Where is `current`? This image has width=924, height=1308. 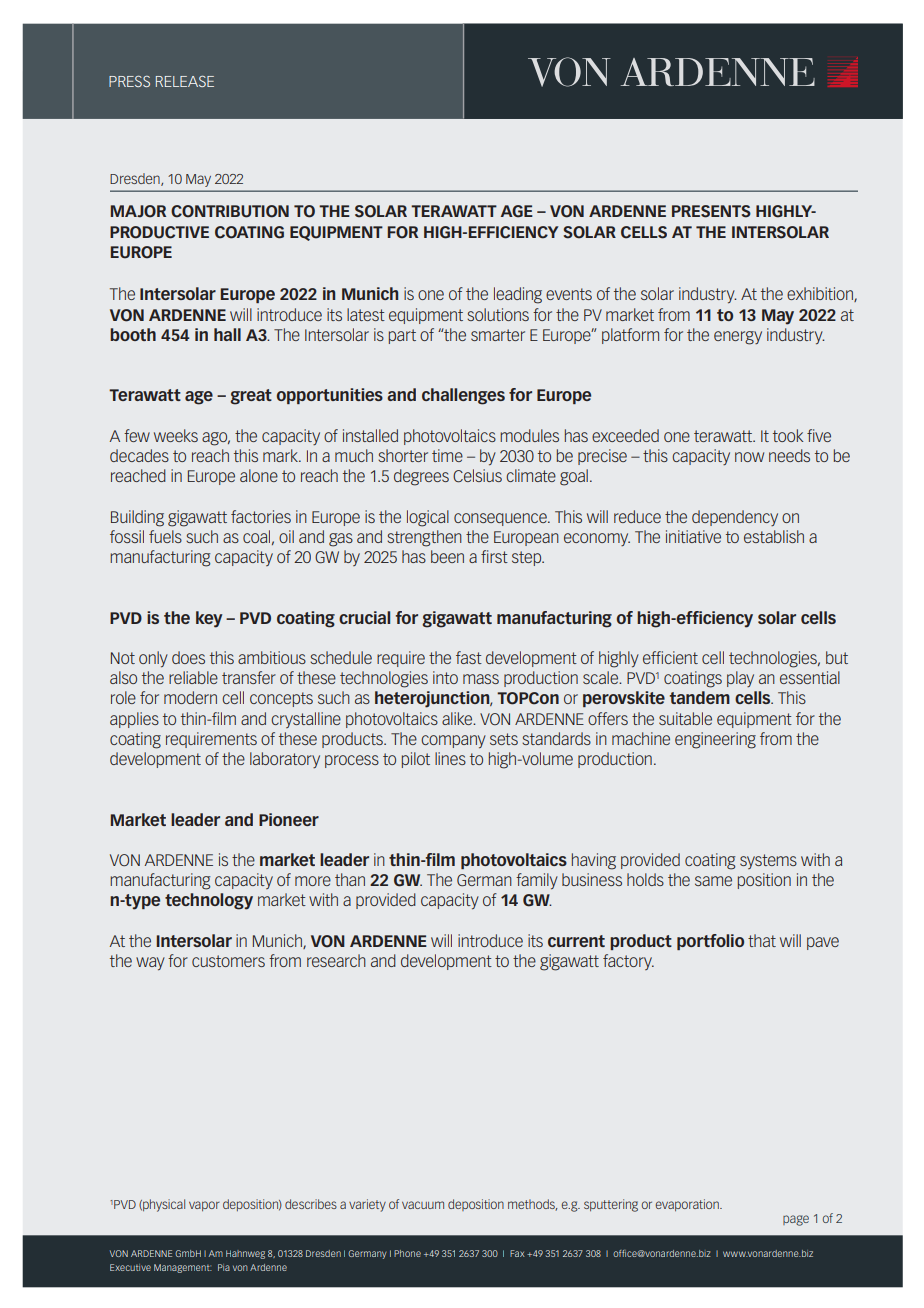 current is located at coordinates (576, 941).
